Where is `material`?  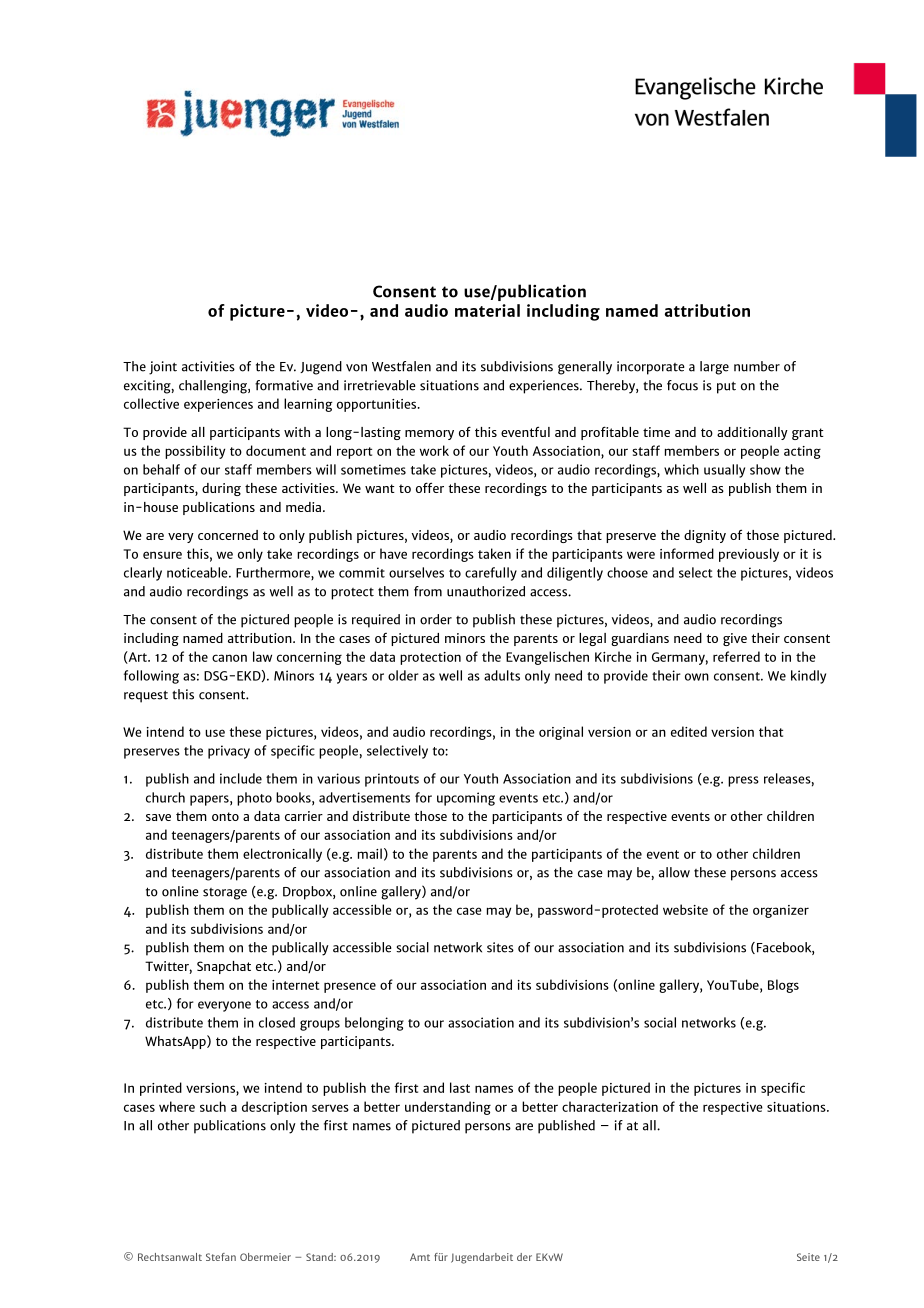
material is located at coordinates (487, 310).
